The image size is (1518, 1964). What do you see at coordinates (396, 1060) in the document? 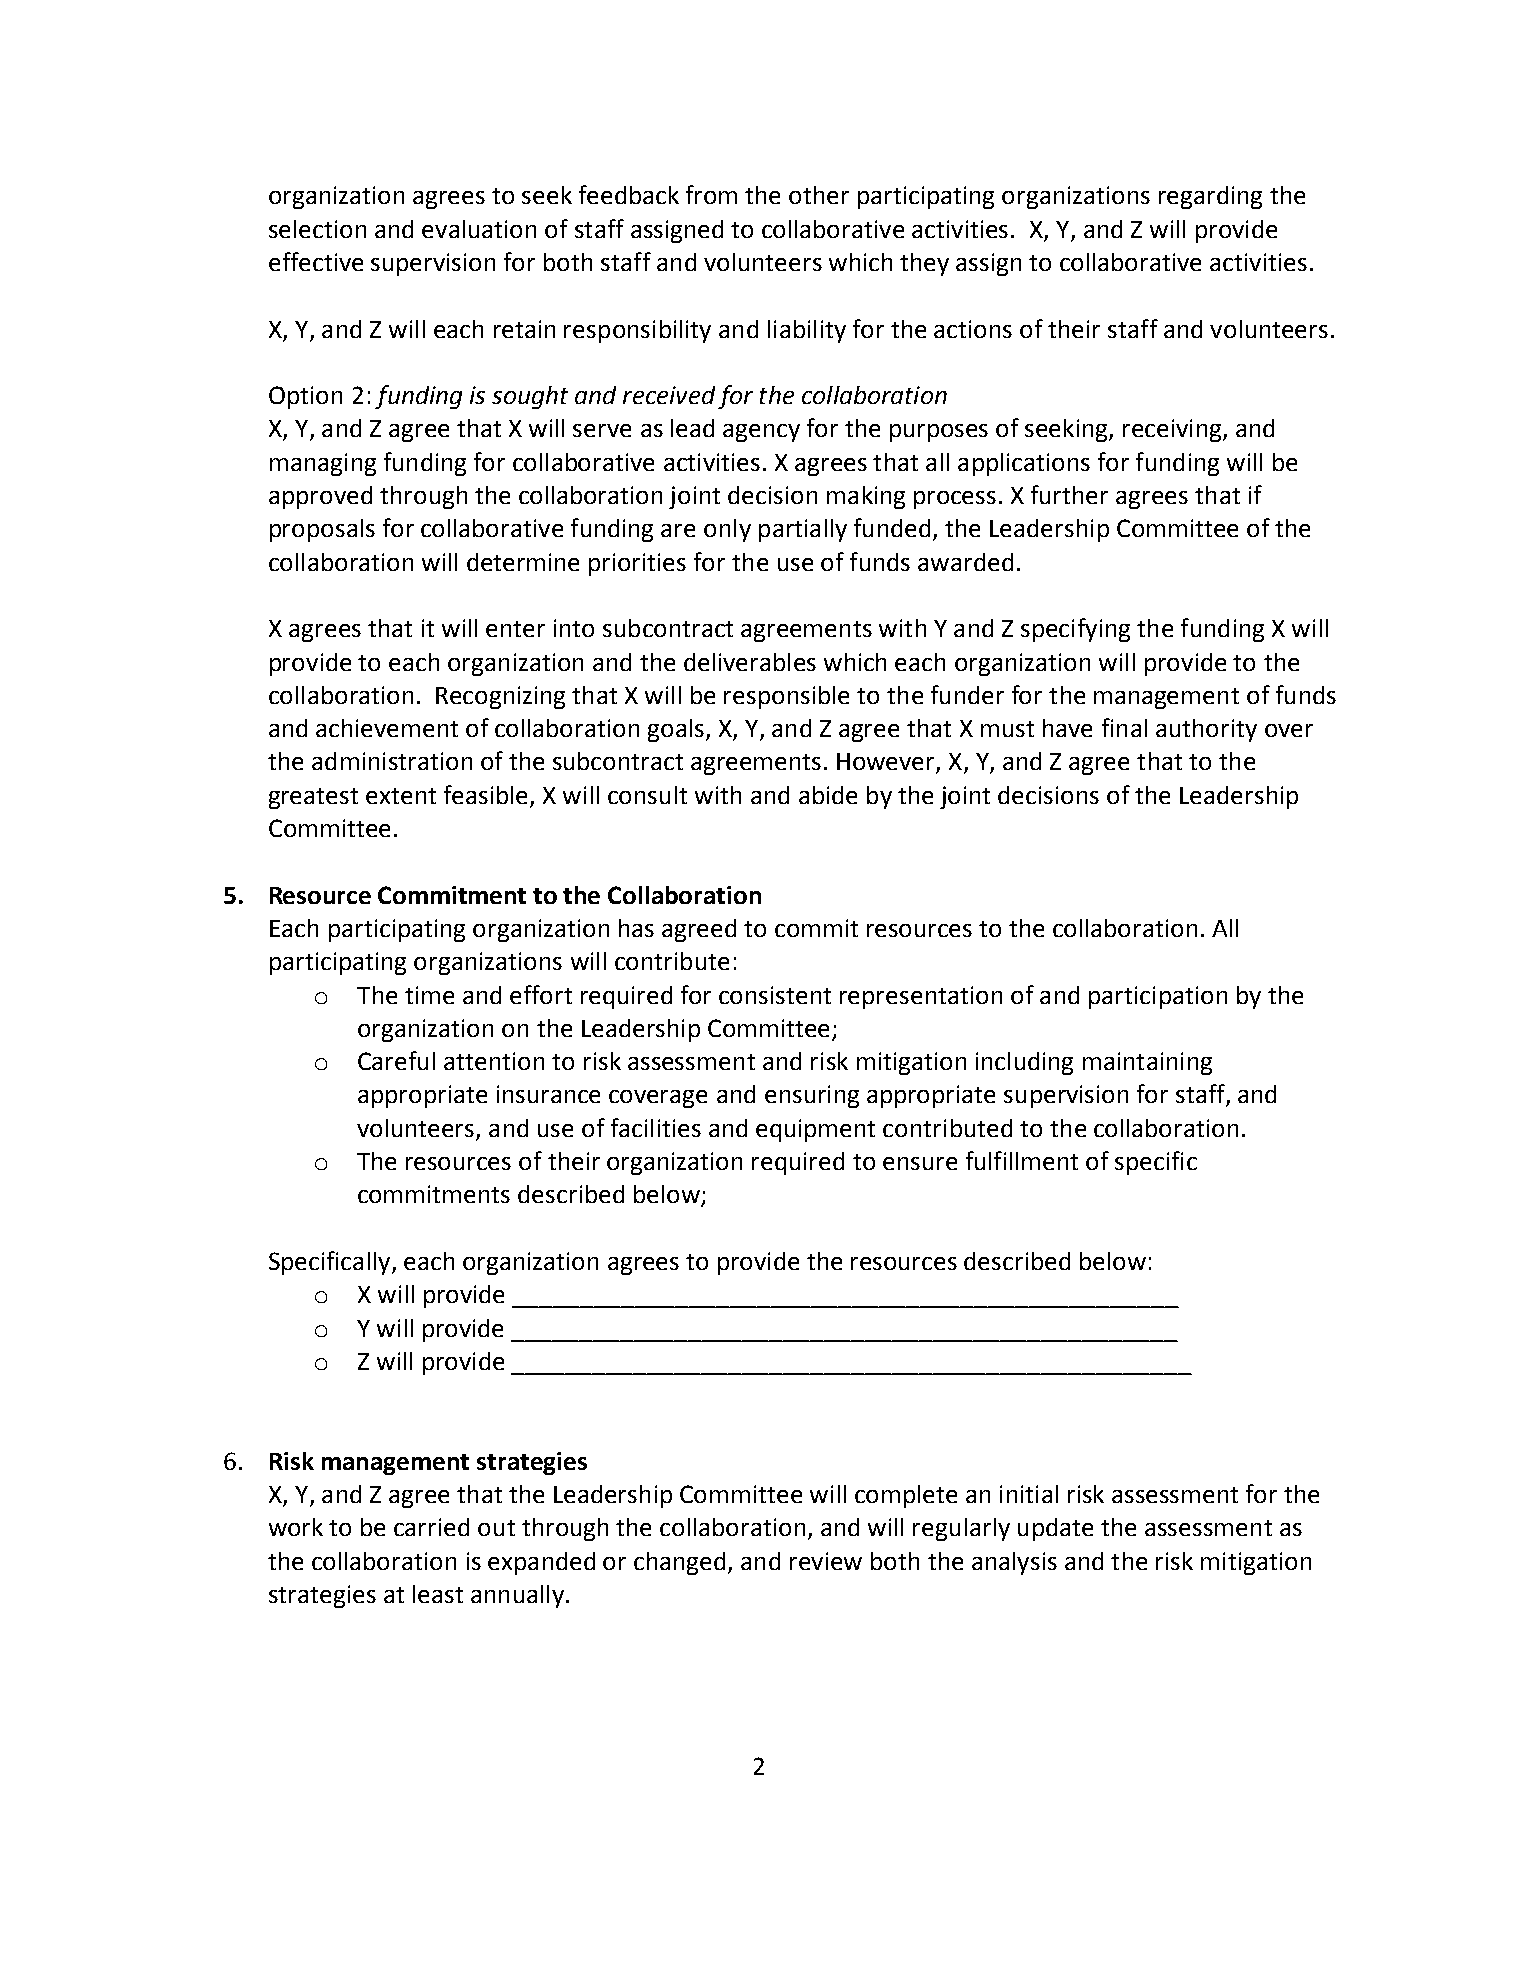
I see `Careful` at bounding box center [396, 1060].
